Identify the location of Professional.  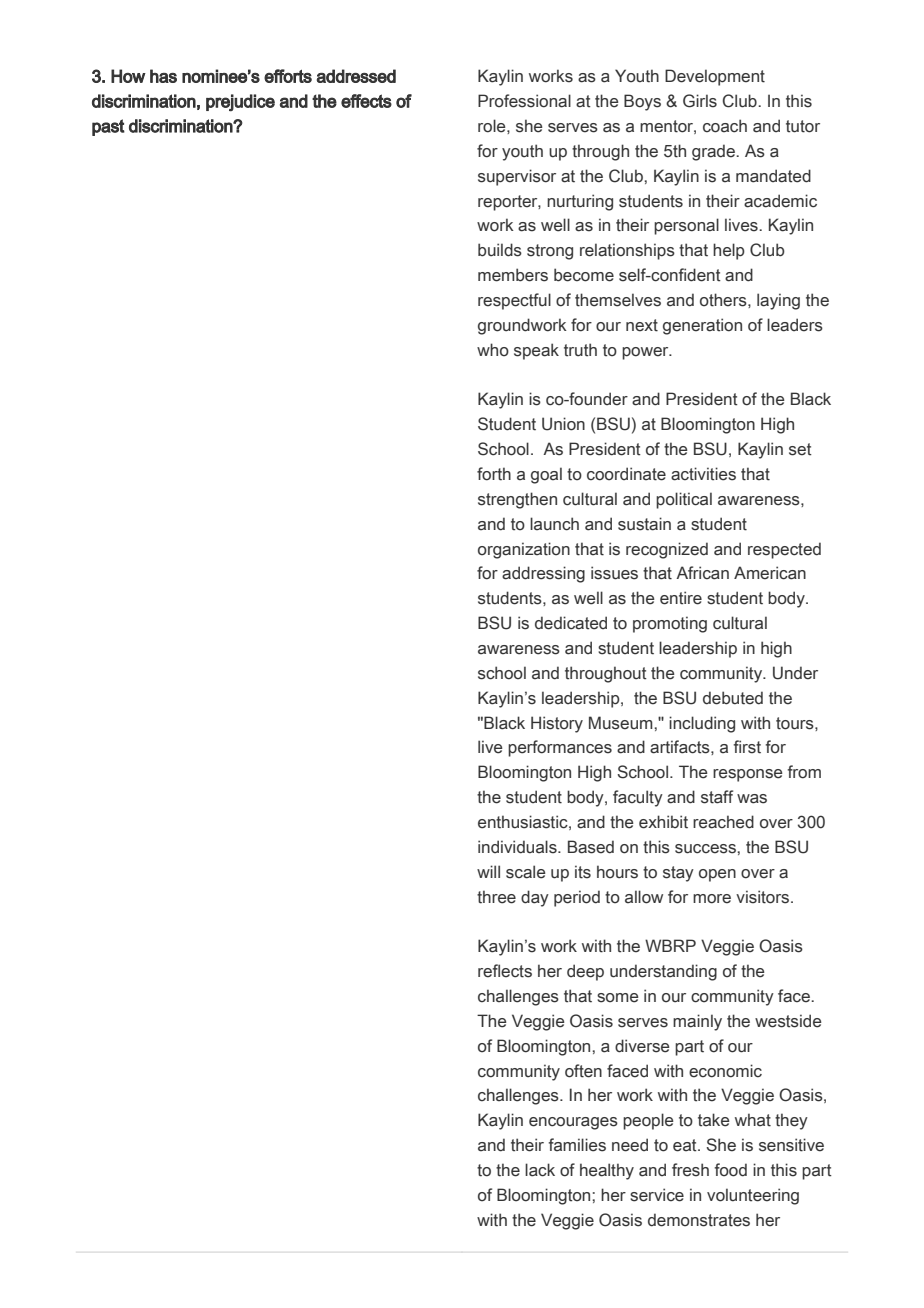
(524, 101).
